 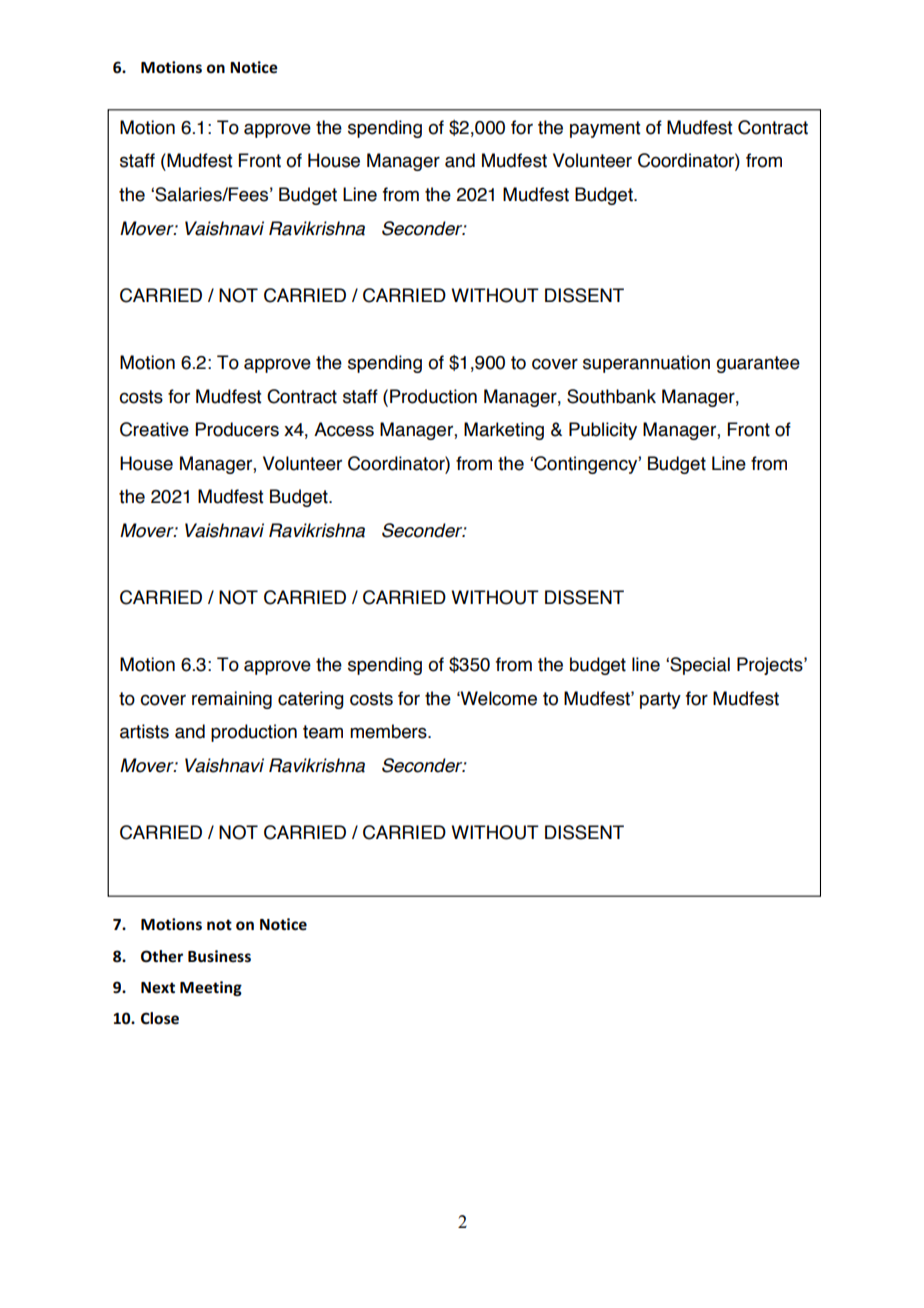 What do you see at coordinates (323, 732) in the image?
I see `team` at bounding box center [323, 732].
